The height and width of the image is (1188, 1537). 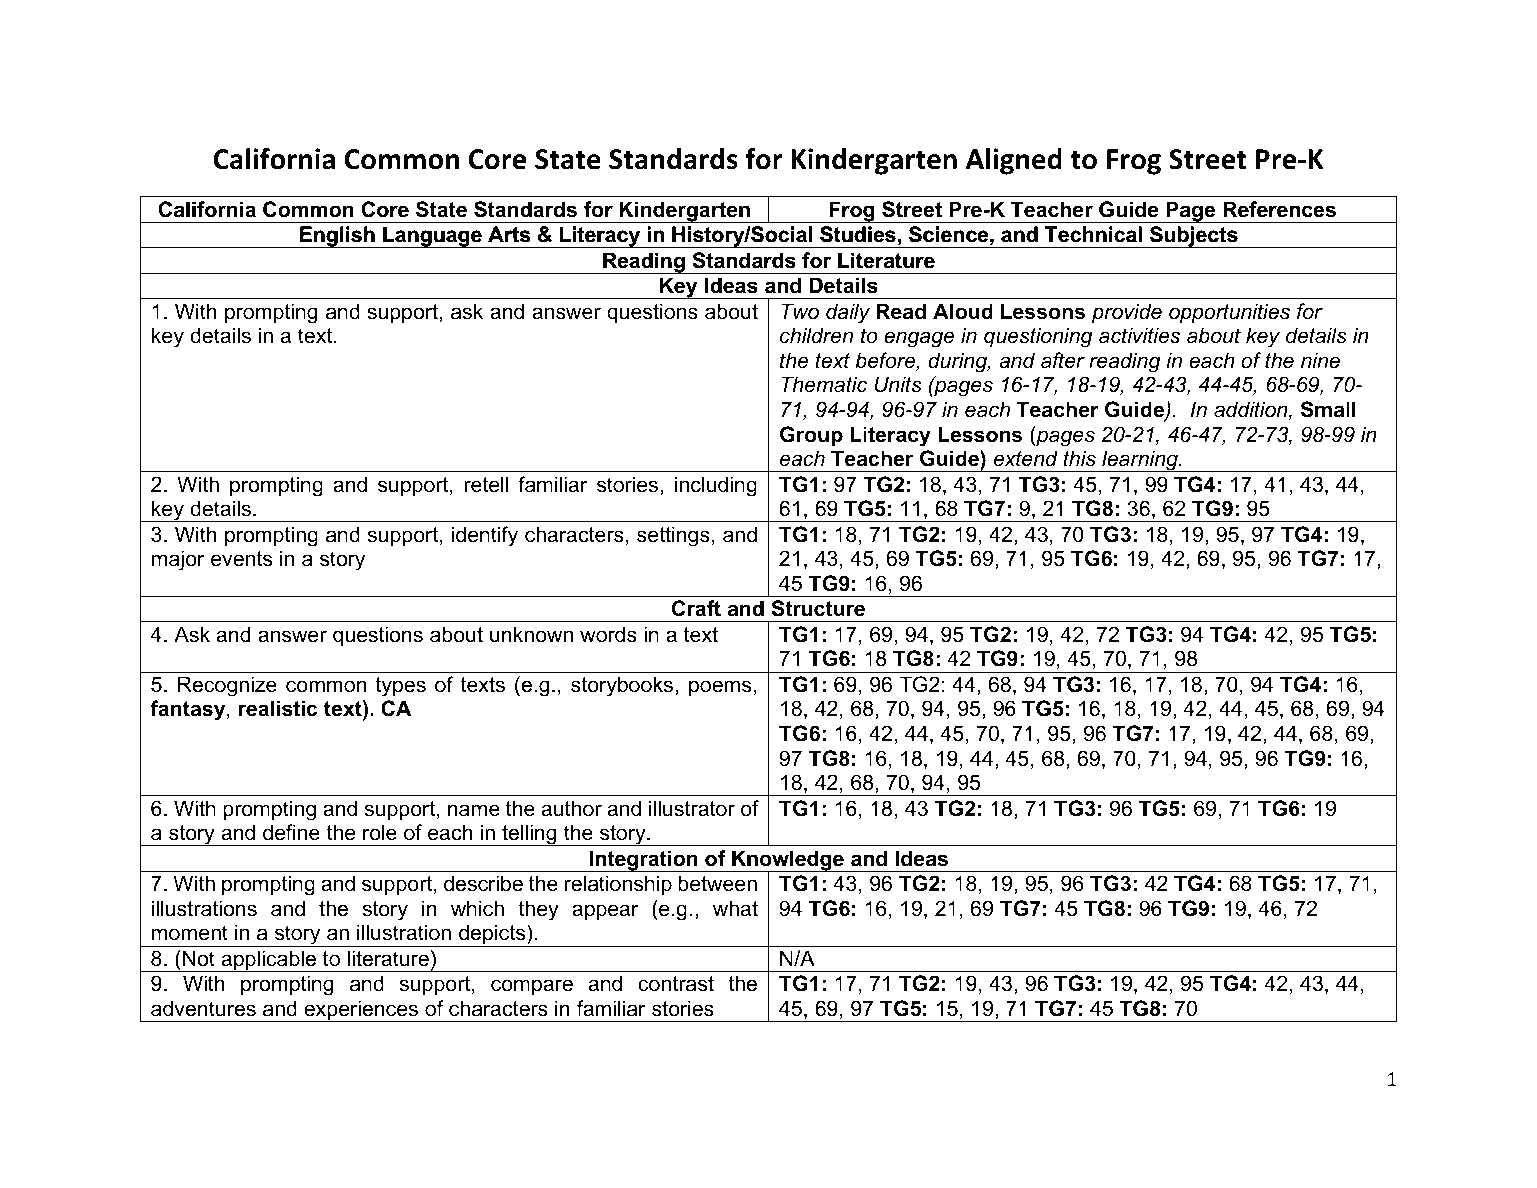 What do you see at coordinates (269, 961) in the image?
I see `applicable` at bounding box center [269, 961].
